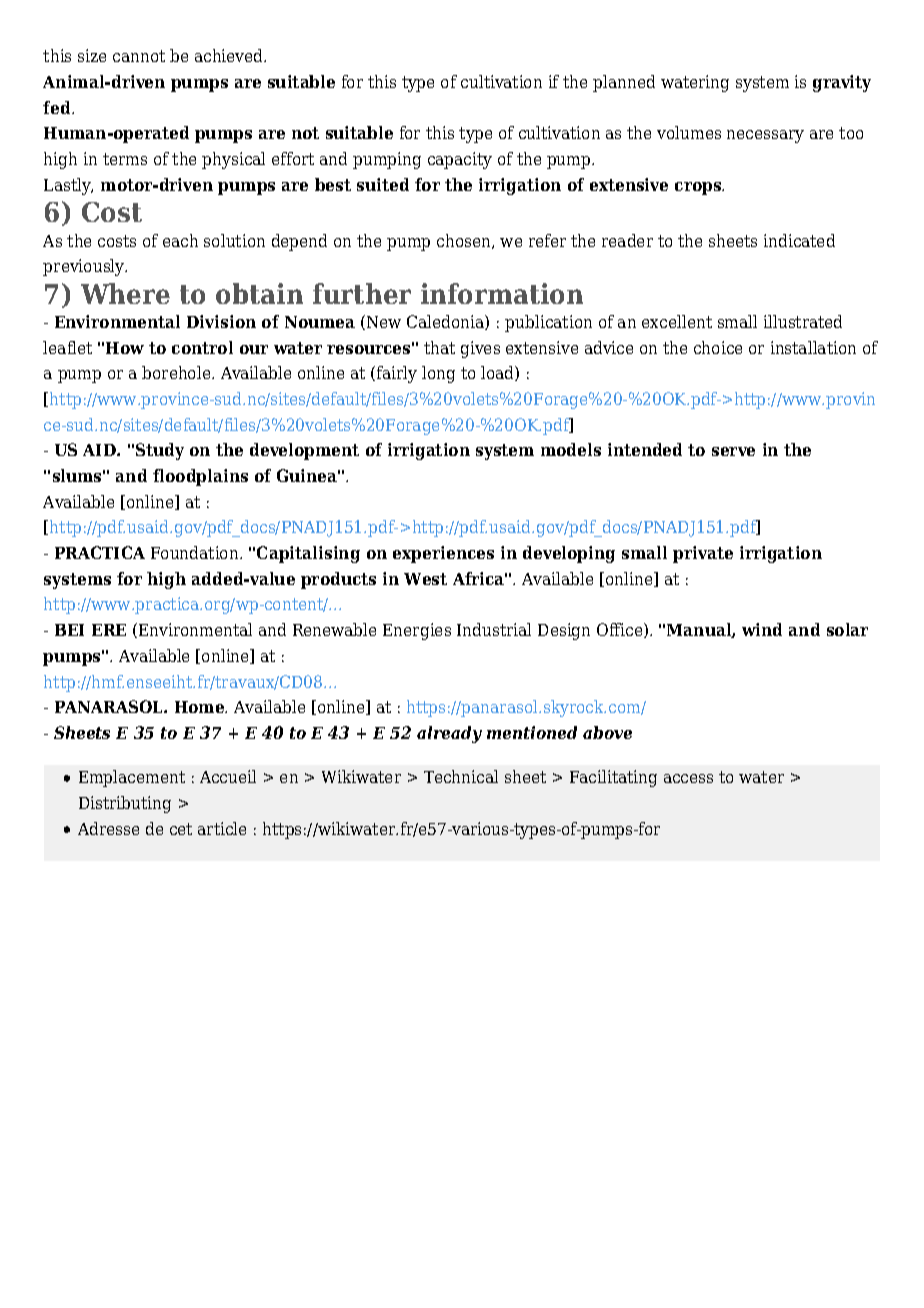  I want to click on gravity, so click(842, 83).
